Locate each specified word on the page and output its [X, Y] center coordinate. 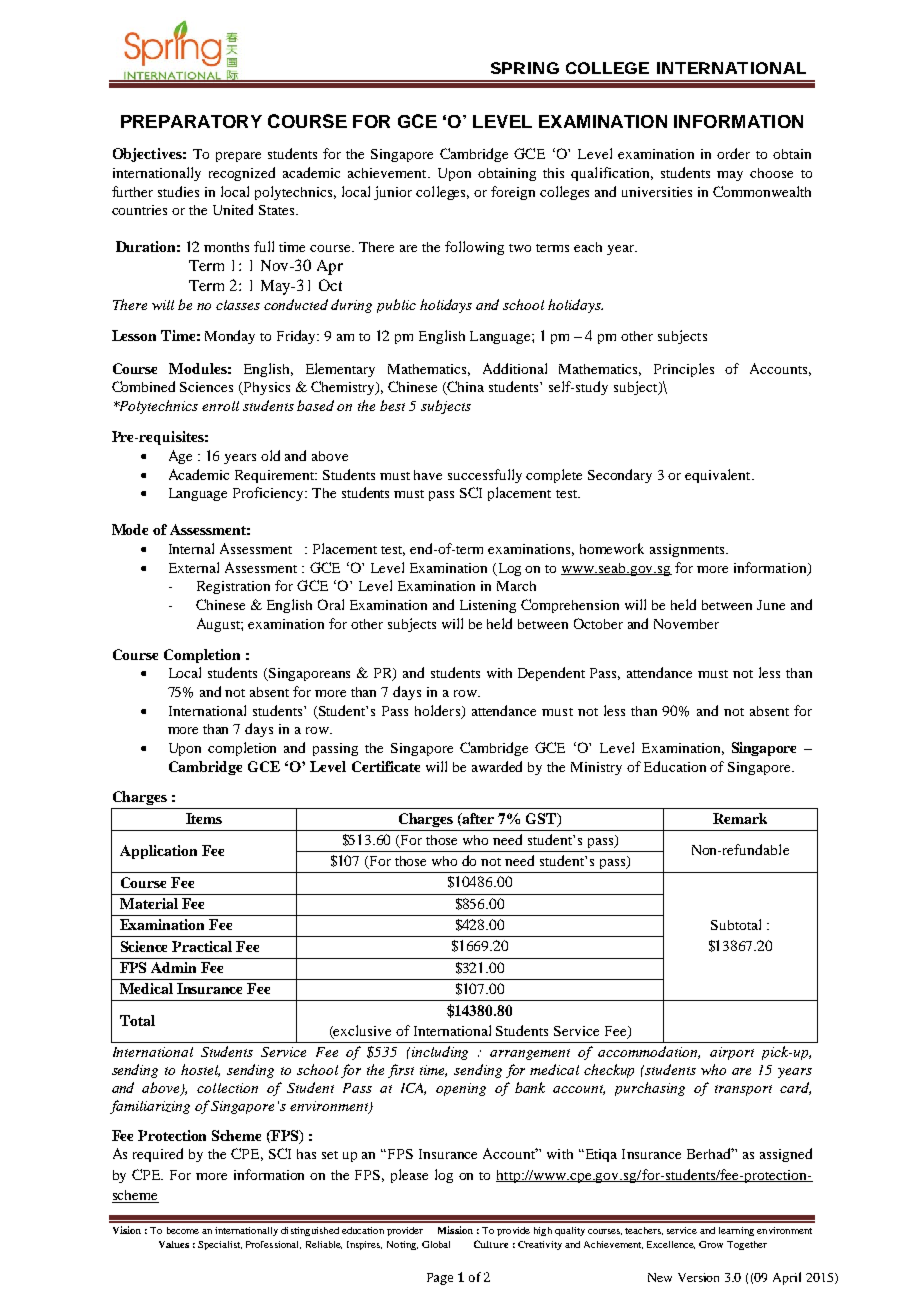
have [428, 475]
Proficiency [269, 494]
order [733, 153]
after [477, 818]
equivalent [719, 476]
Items [204, 818]
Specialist [220, 1245]
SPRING [525, 68]
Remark [740, 818]
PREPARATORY [191, 121]
